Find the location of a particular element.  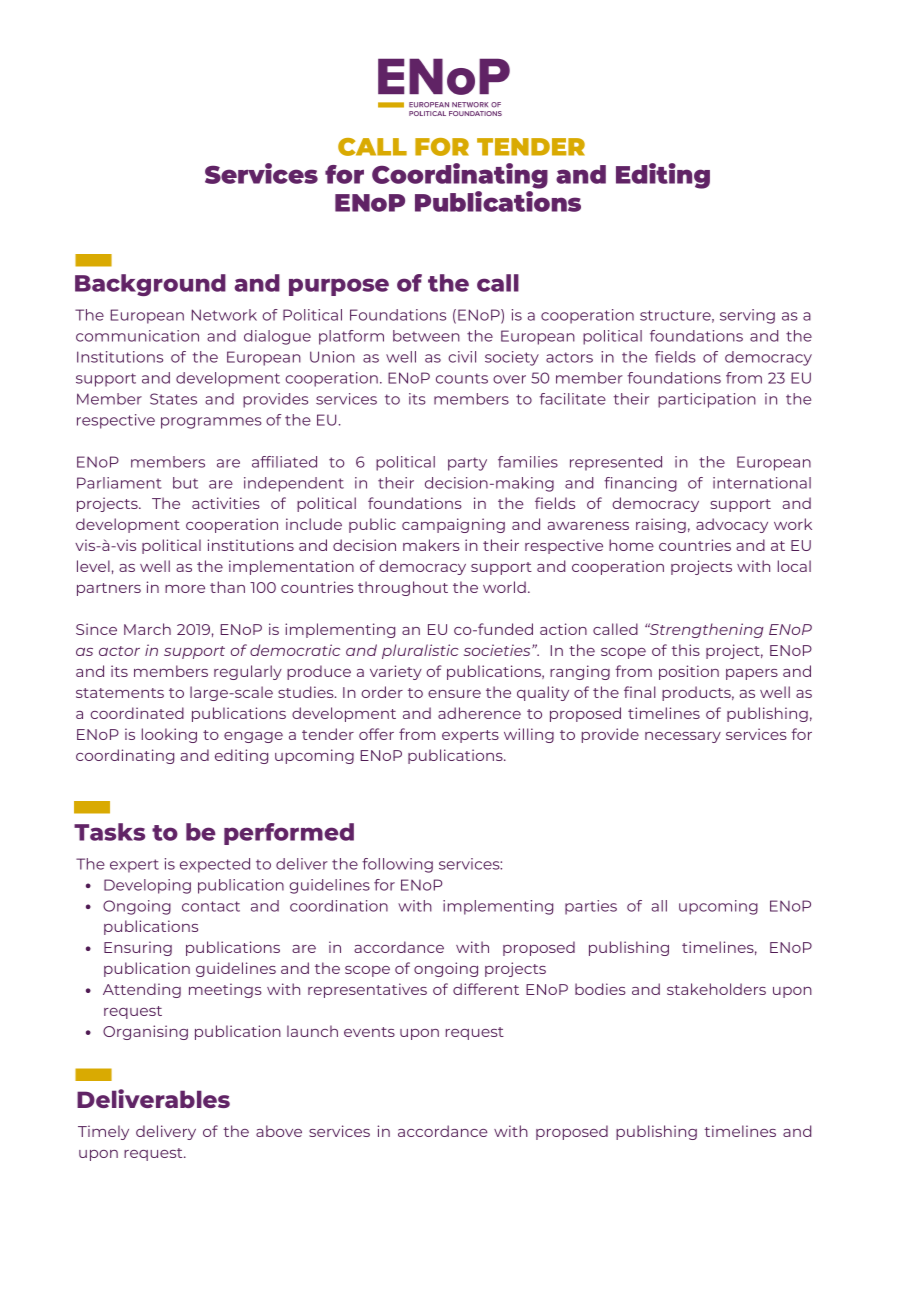

serving is located at coordinates (747, 316).
